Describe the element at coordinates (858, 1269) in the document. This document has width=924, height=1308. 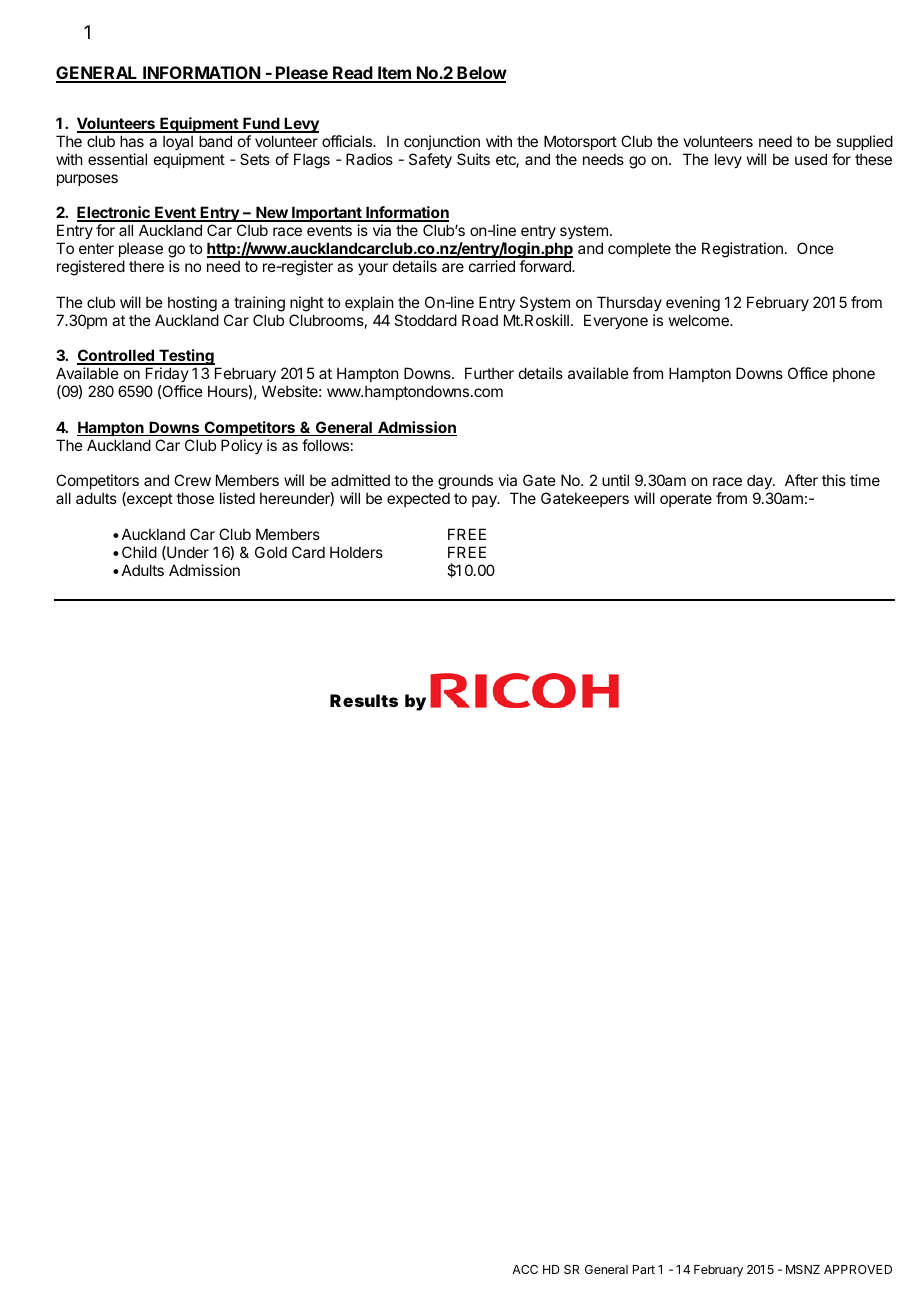
I see `APPROVED` at that location.
